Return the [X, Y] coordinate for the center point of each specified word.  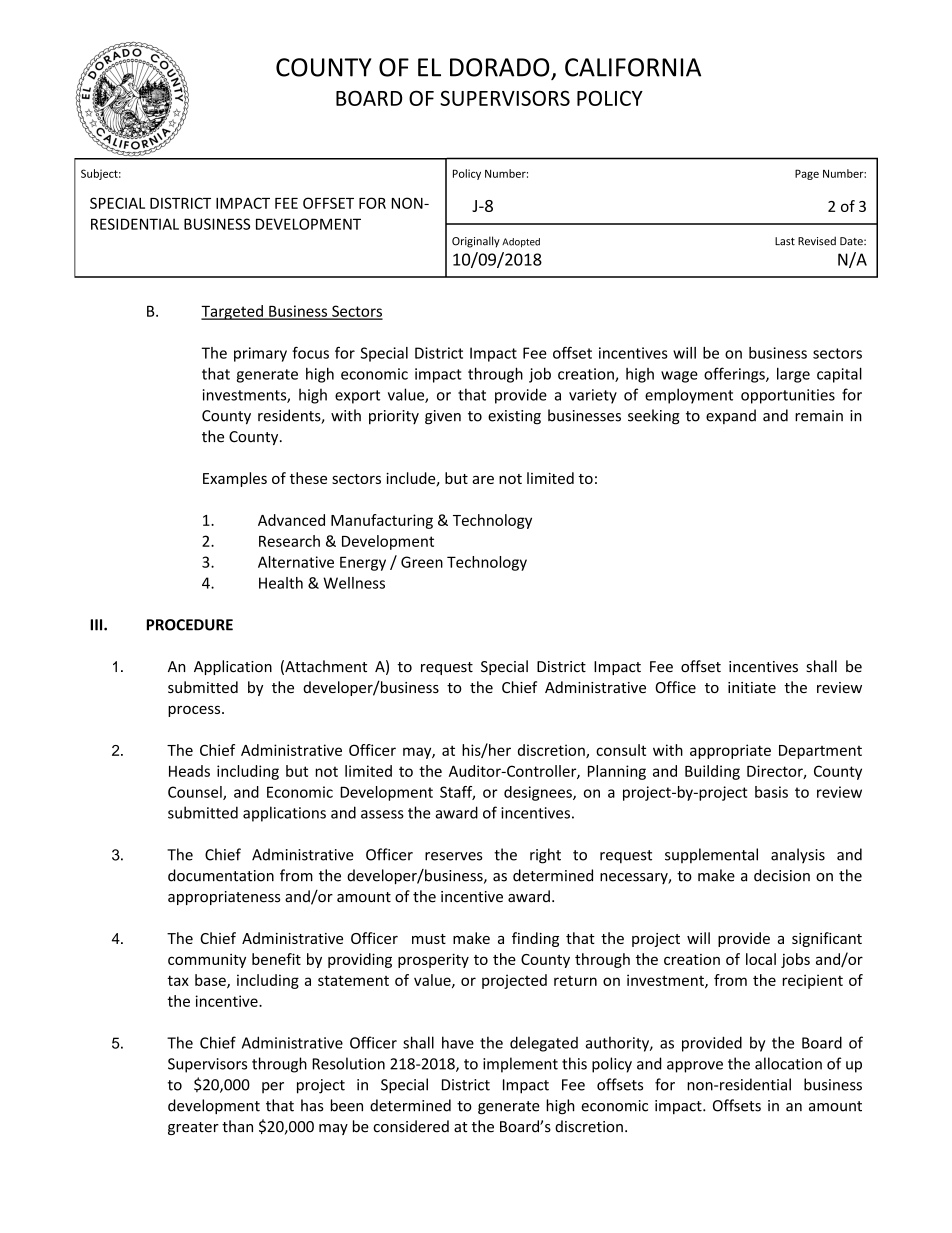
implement [520, 1065]
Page [807, 174]
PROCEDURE [190, 625]
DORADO [499, 67]
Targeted [233, 312]
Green [422, 562]
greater [193, 1128]
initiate [752, 687]
